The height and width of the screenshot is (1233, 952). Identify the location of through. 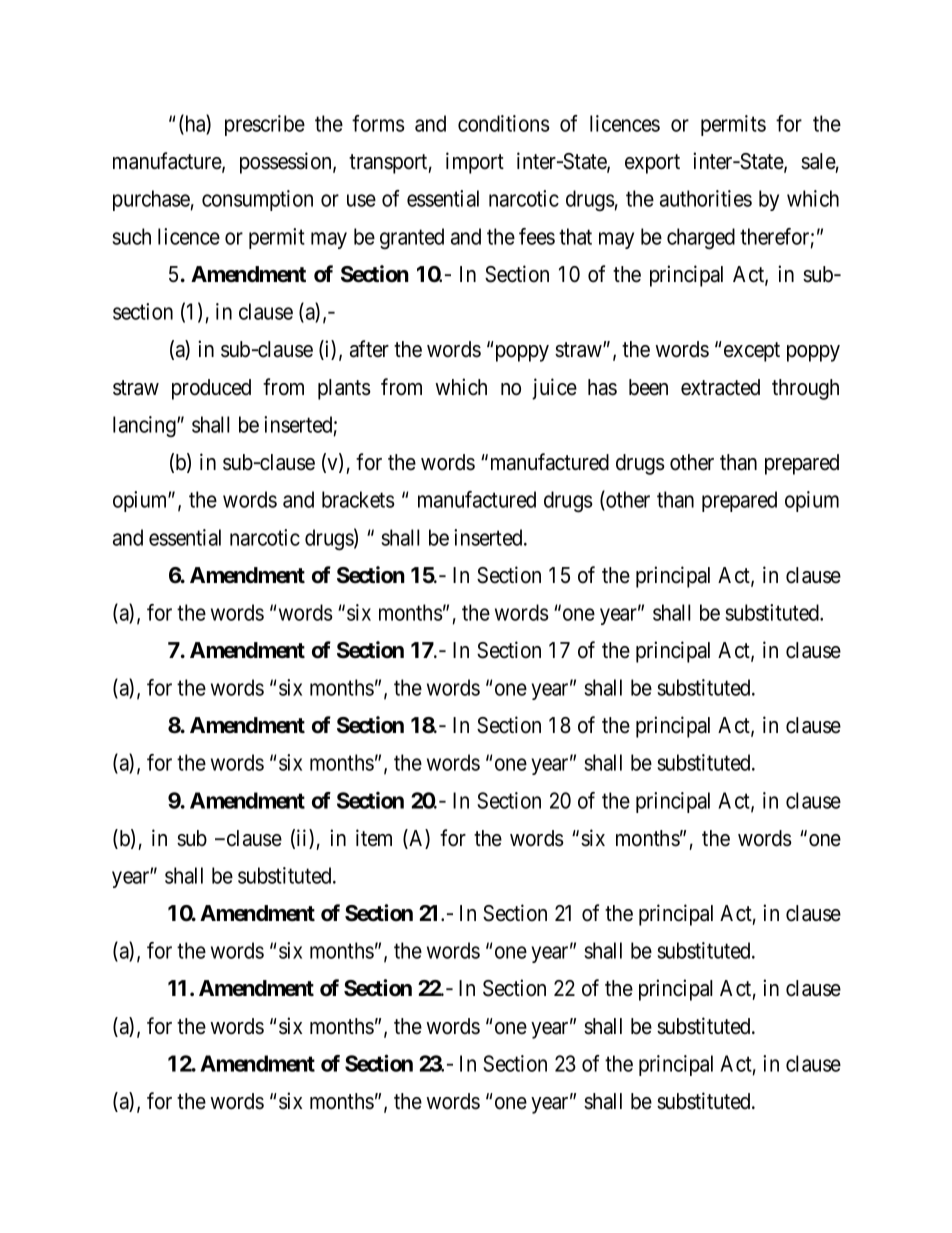
(805, 389).
